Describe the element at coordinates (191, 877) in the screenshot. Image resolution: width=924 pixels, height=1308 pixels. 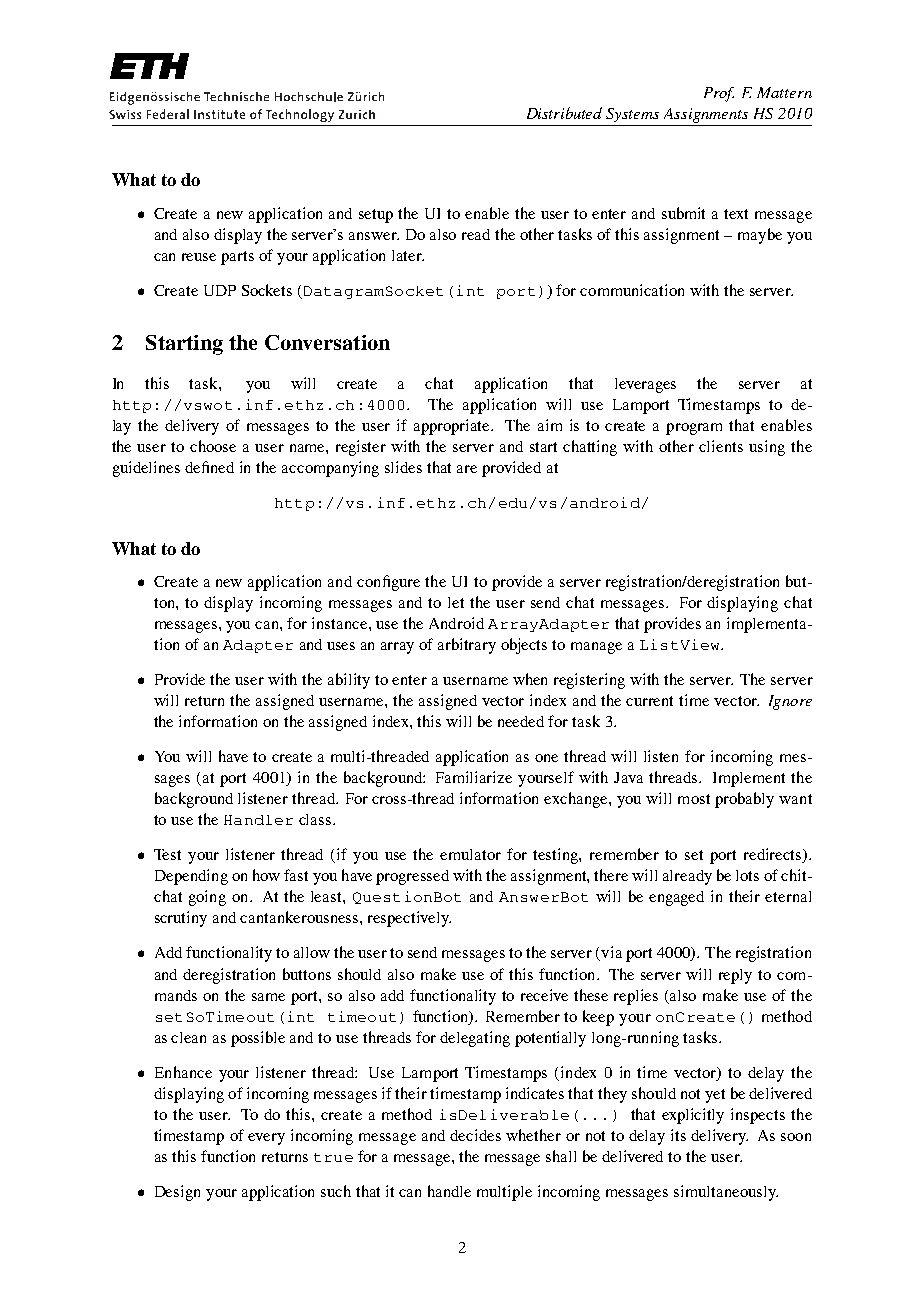
I see `Depending` at that location.
